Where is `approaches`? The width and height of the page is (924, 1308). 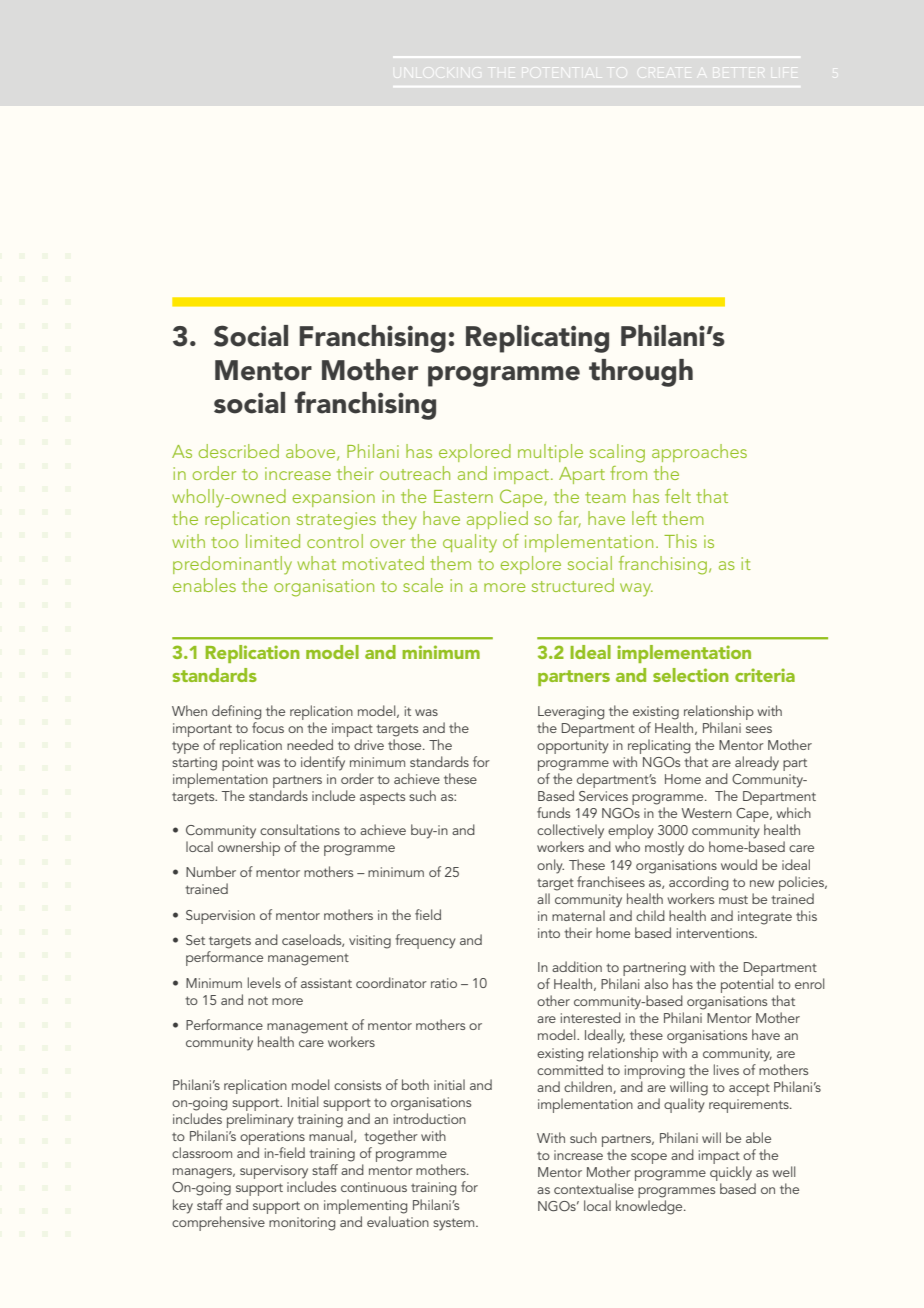
approaches is located at coordinates (699, 453).
